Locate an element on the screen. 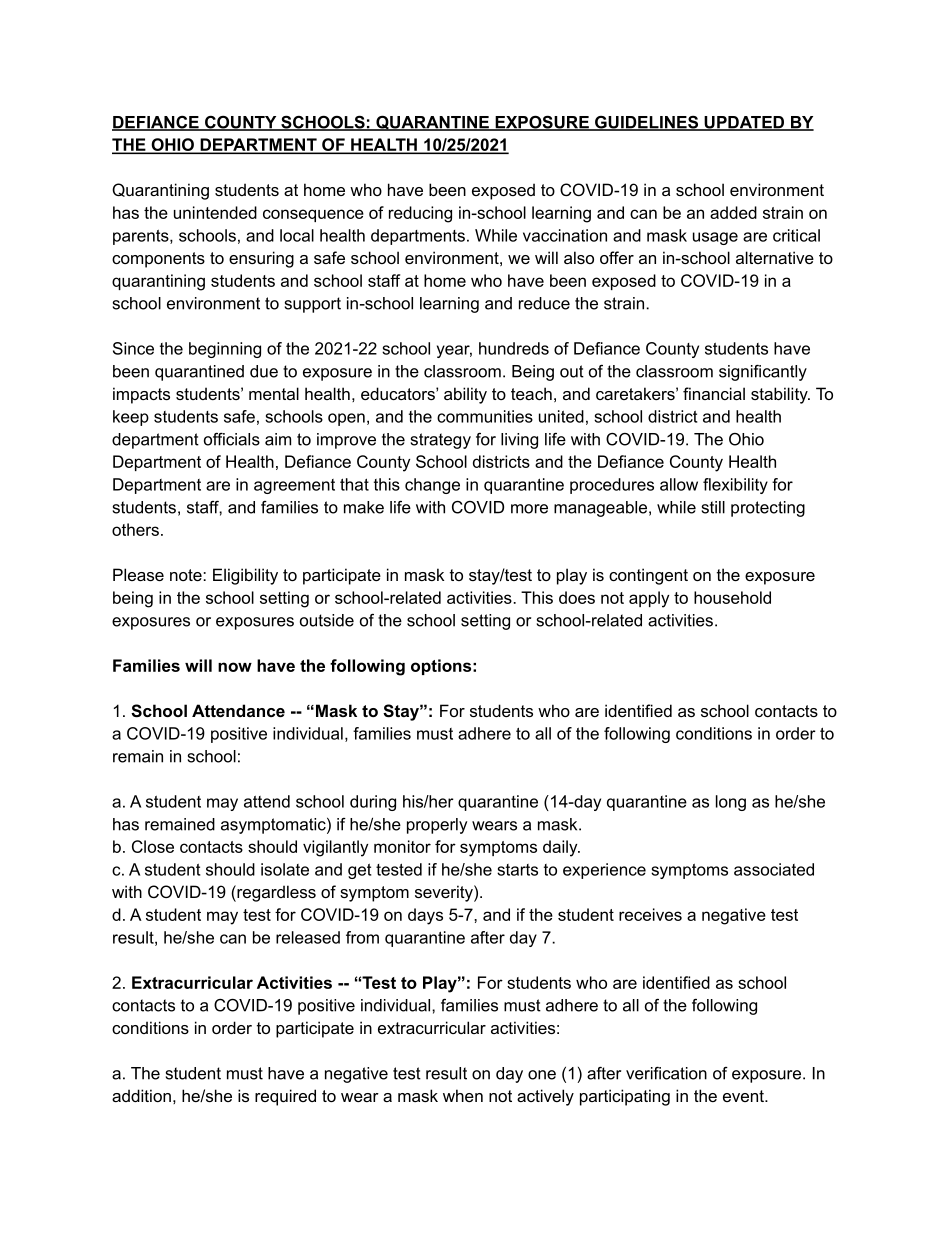 This screenshot has width=952, height=1233. UPDATED is located at coordinates (744, 123).
